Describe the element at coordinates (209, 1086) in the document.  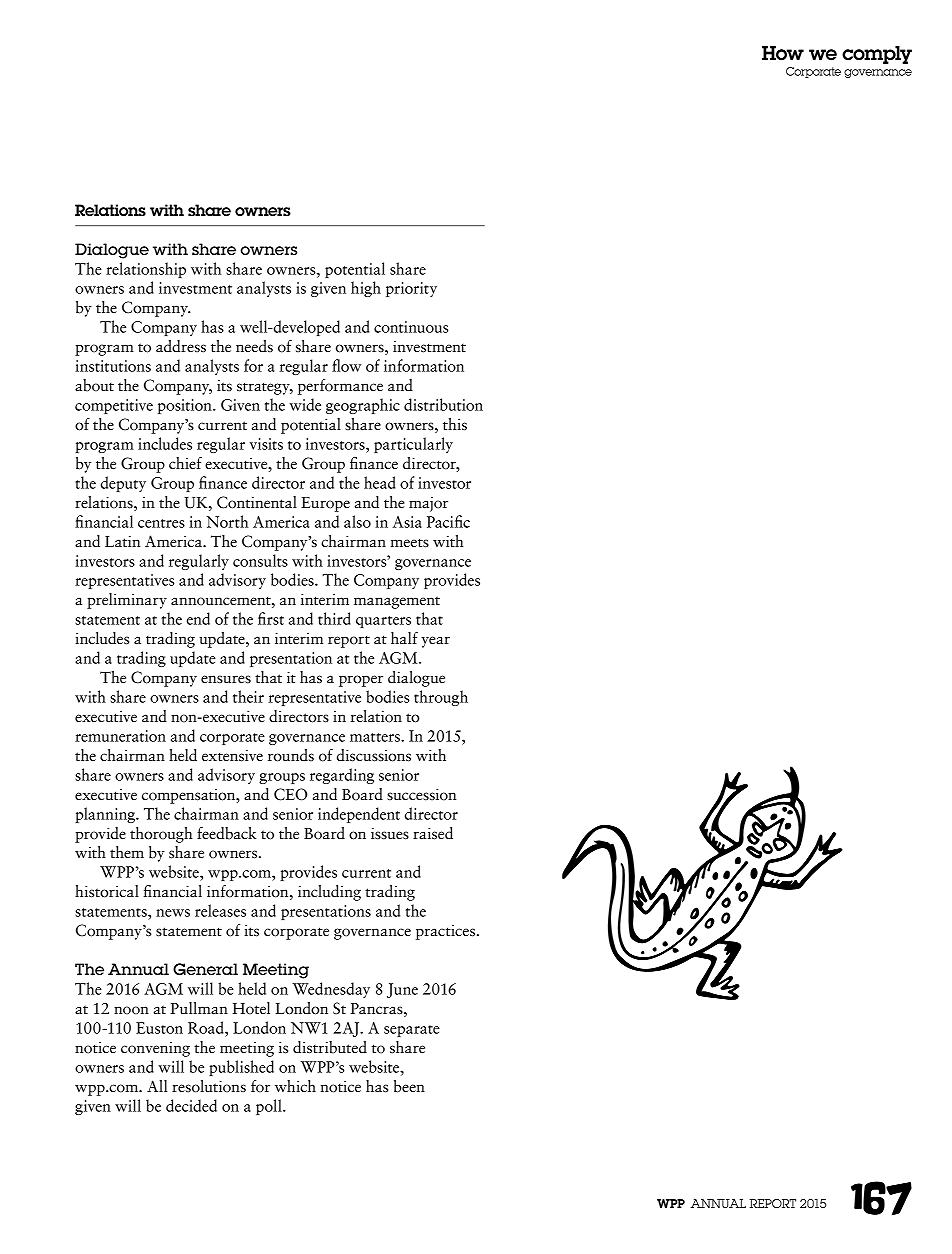
I see `resolutions` at that location.
